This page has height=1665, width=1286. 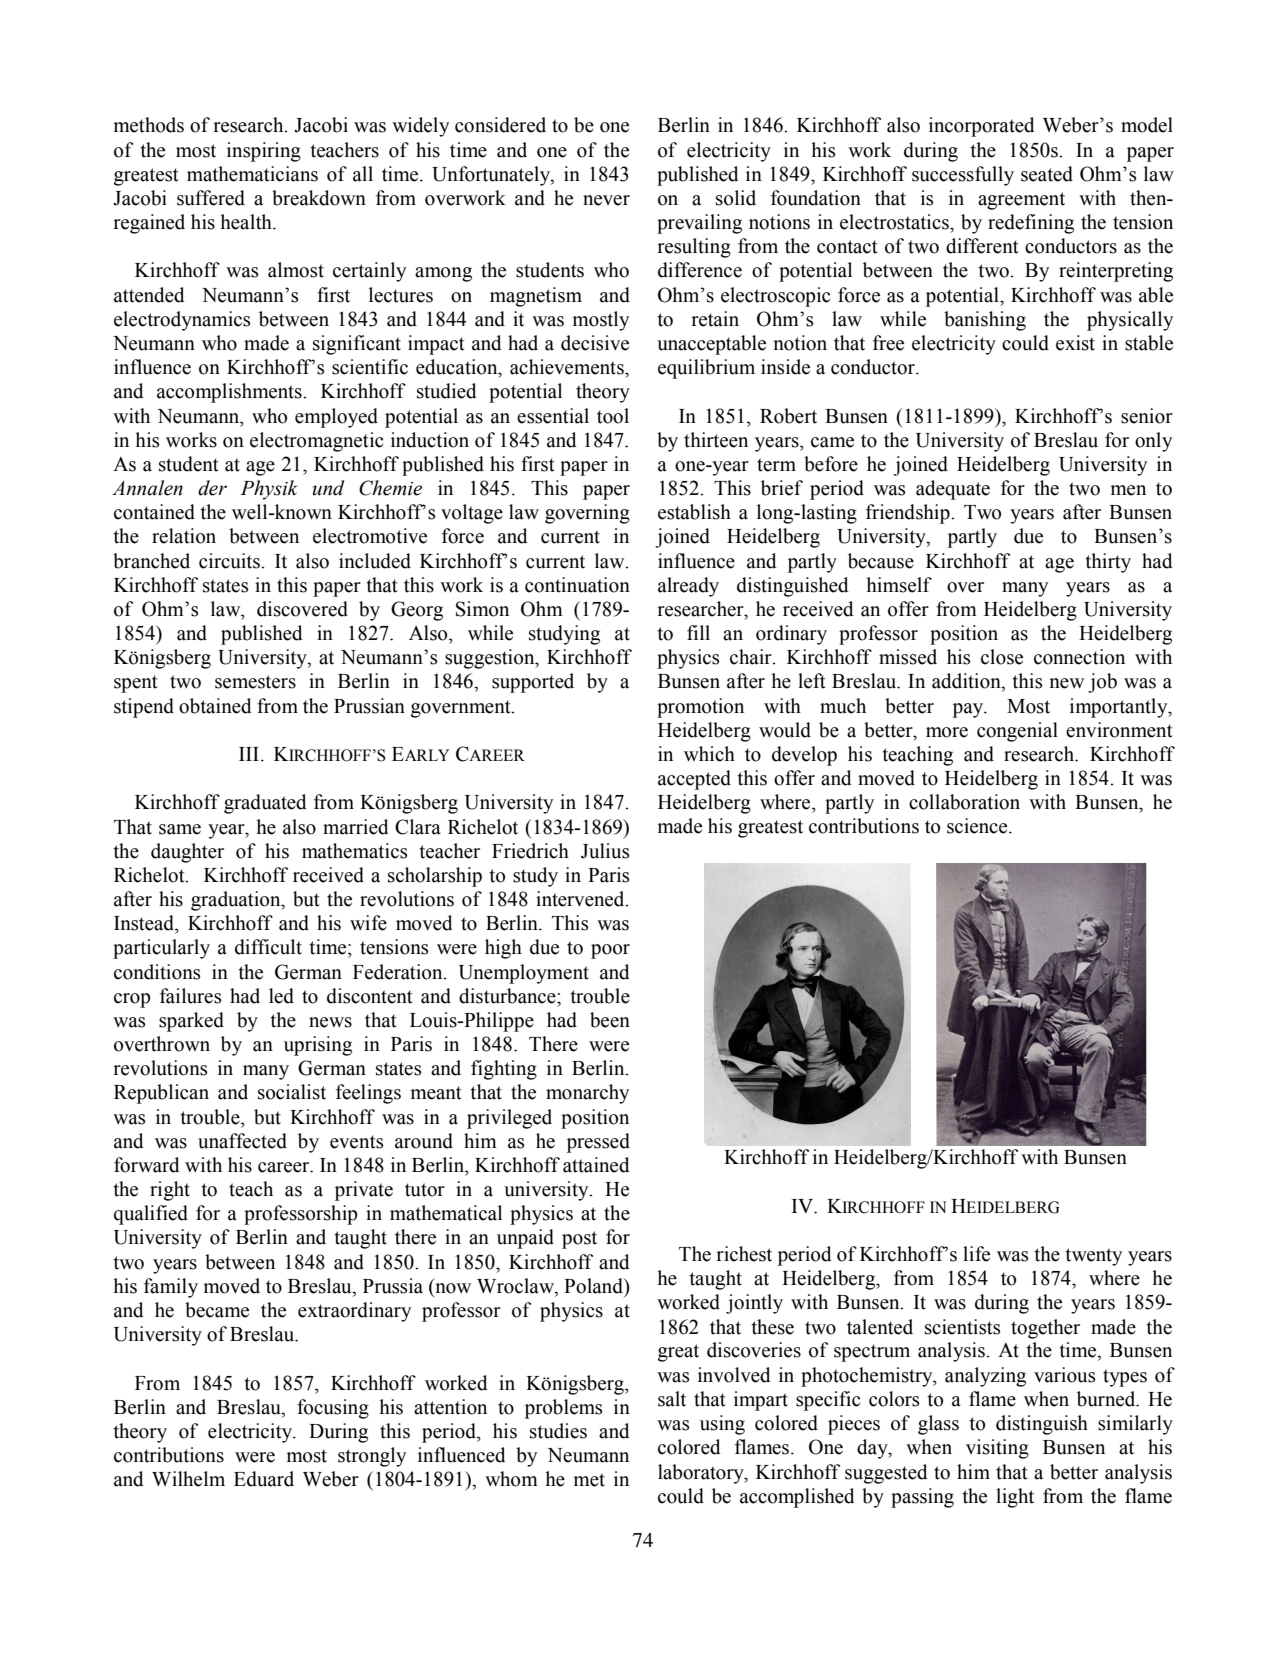 What do you see at coordinates (978, 826) in the page?
I see `science` at bounding box center [978, 826].
